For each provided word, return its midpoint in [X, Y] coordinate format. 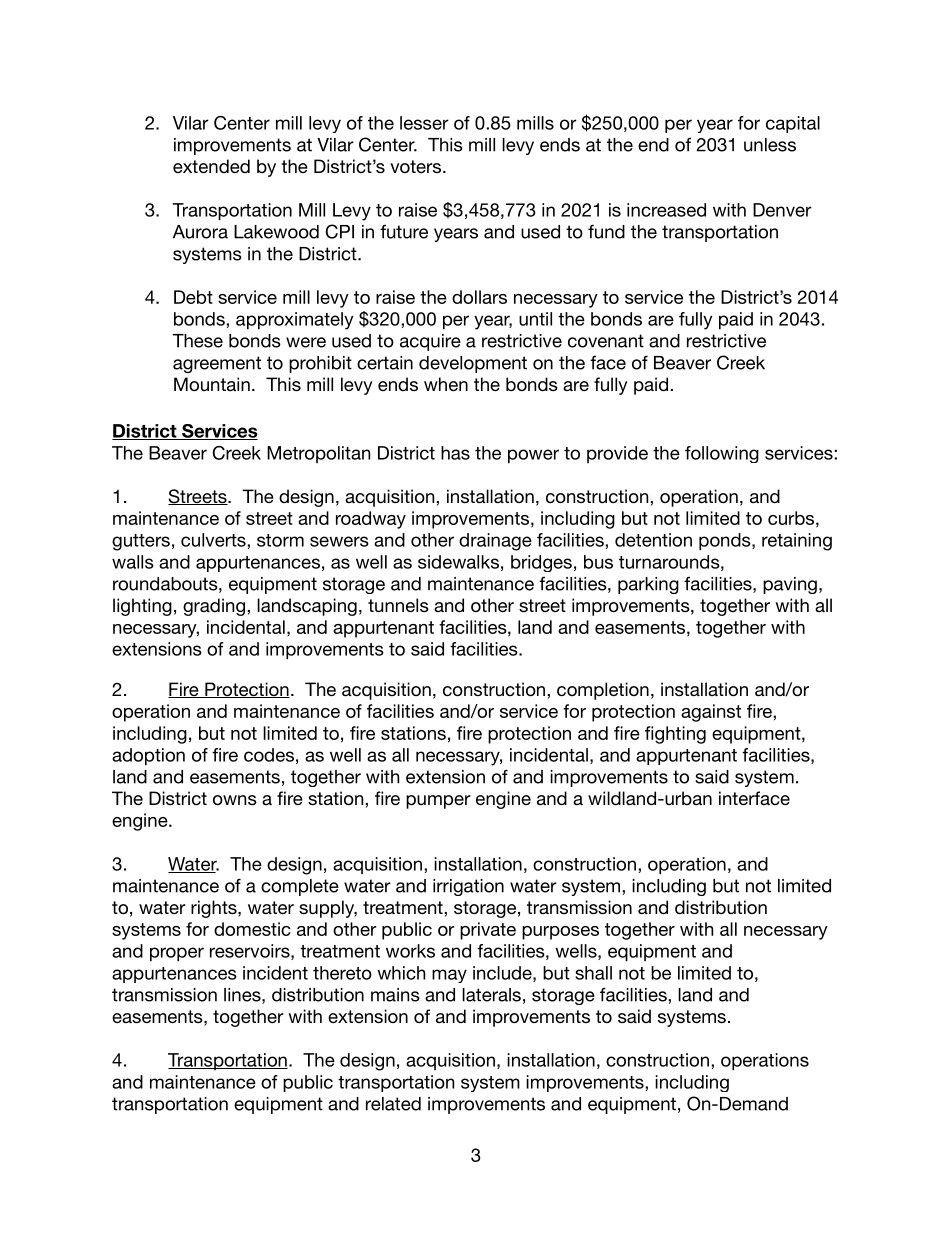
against [711, 713]
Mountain [212, 384]
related [393, 1104]
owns [235, 800]
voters [417, 166]
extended [211, 166]
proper [177, 954]
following [722, 454]
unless [770, 145]
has [455, 453]
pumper [438, 802]
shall [593, 973]
